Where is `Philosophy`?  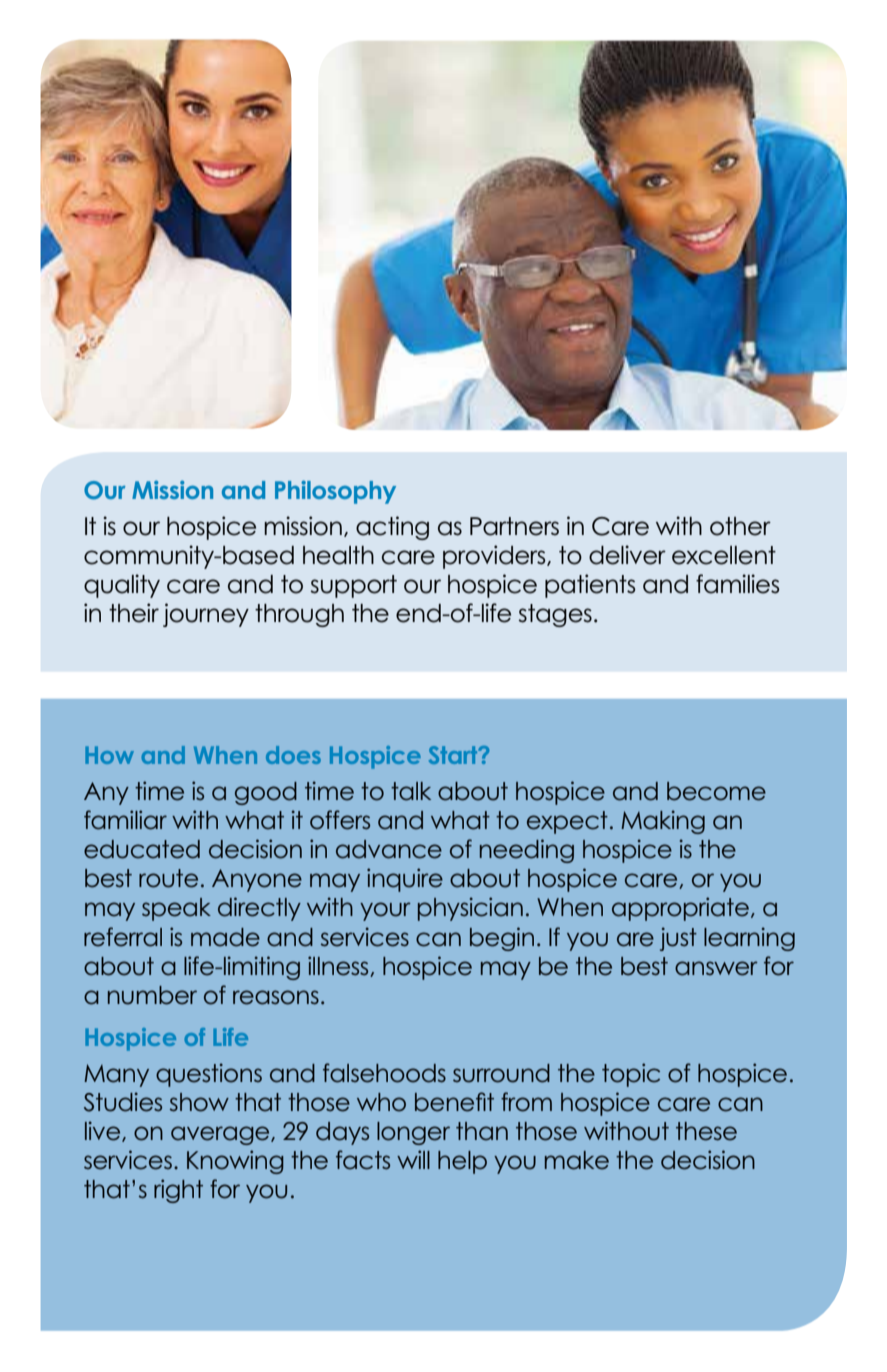
Philosophy is located at coordinates (335, 492).
